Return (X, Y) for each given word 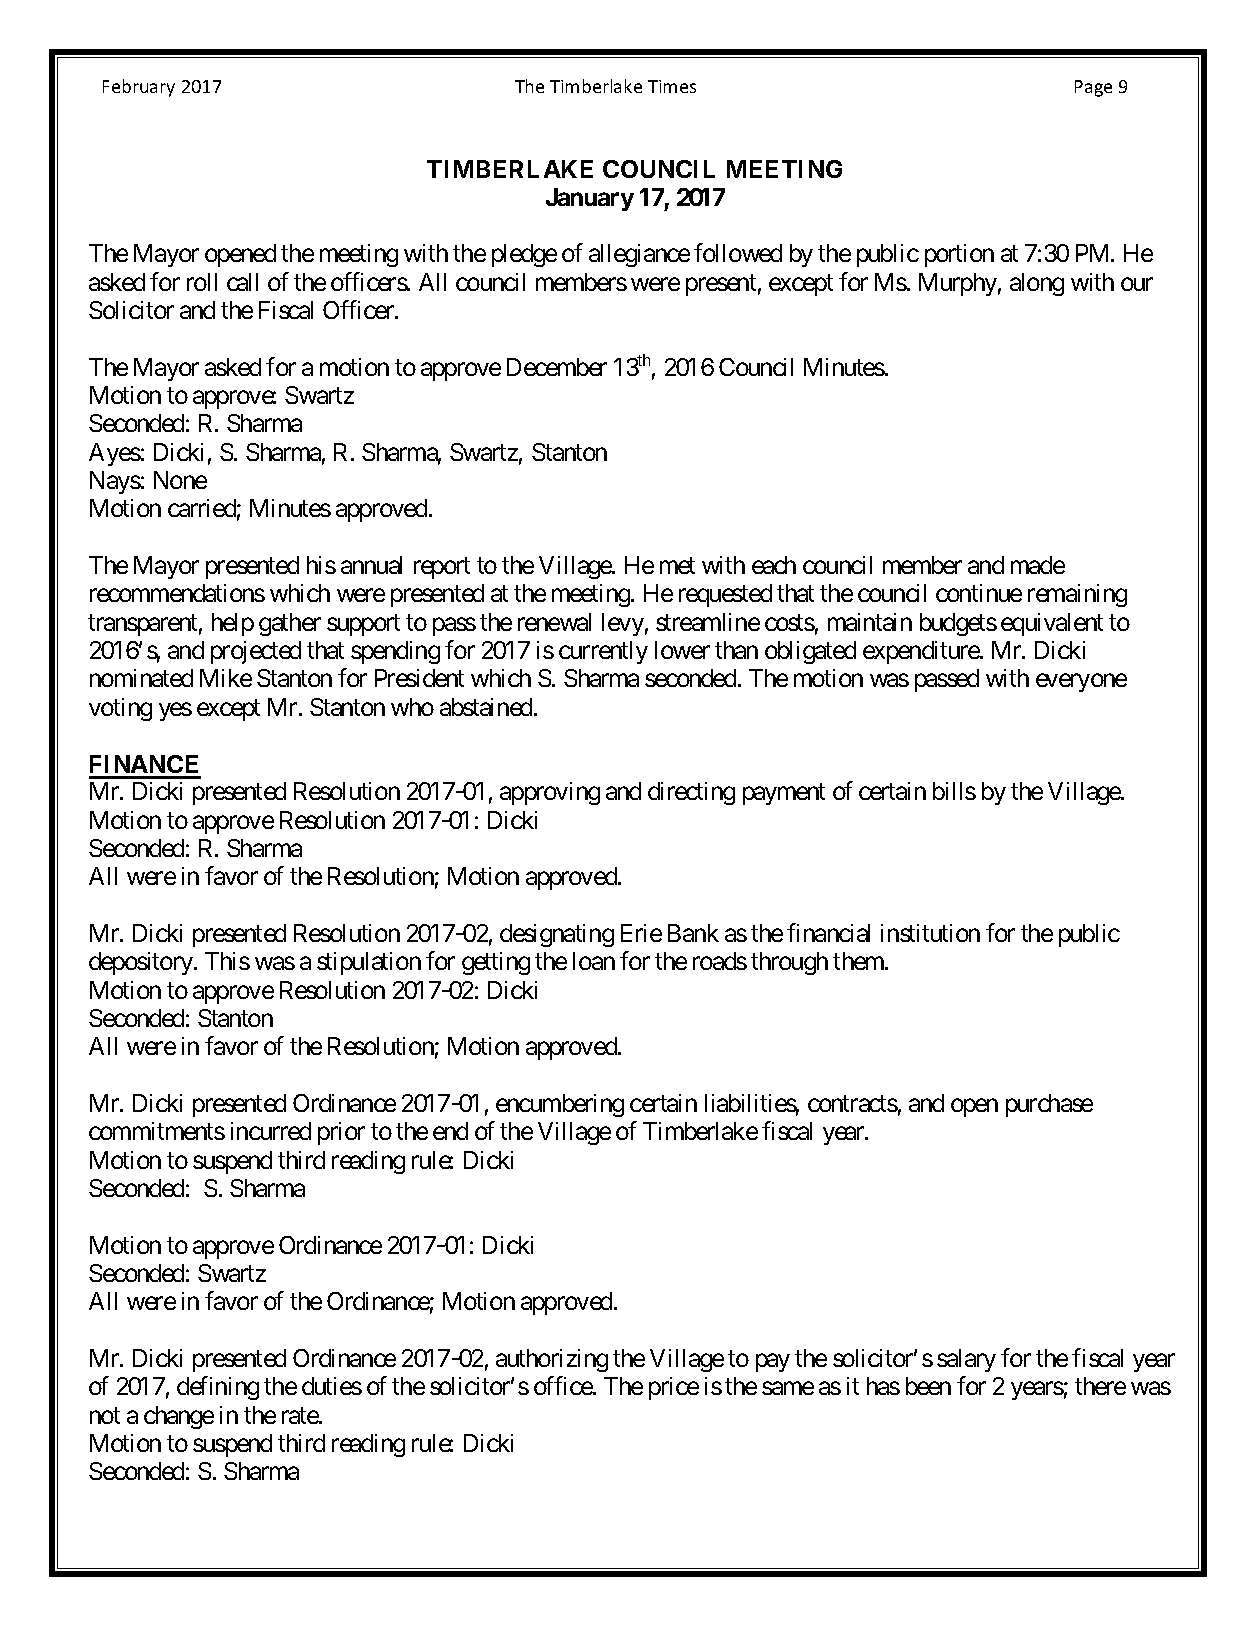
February (139, 88)
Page (1093, 88)
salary (966, 1360)
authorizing (552, 1360)
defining (218, 1388)
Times (672, 86)
